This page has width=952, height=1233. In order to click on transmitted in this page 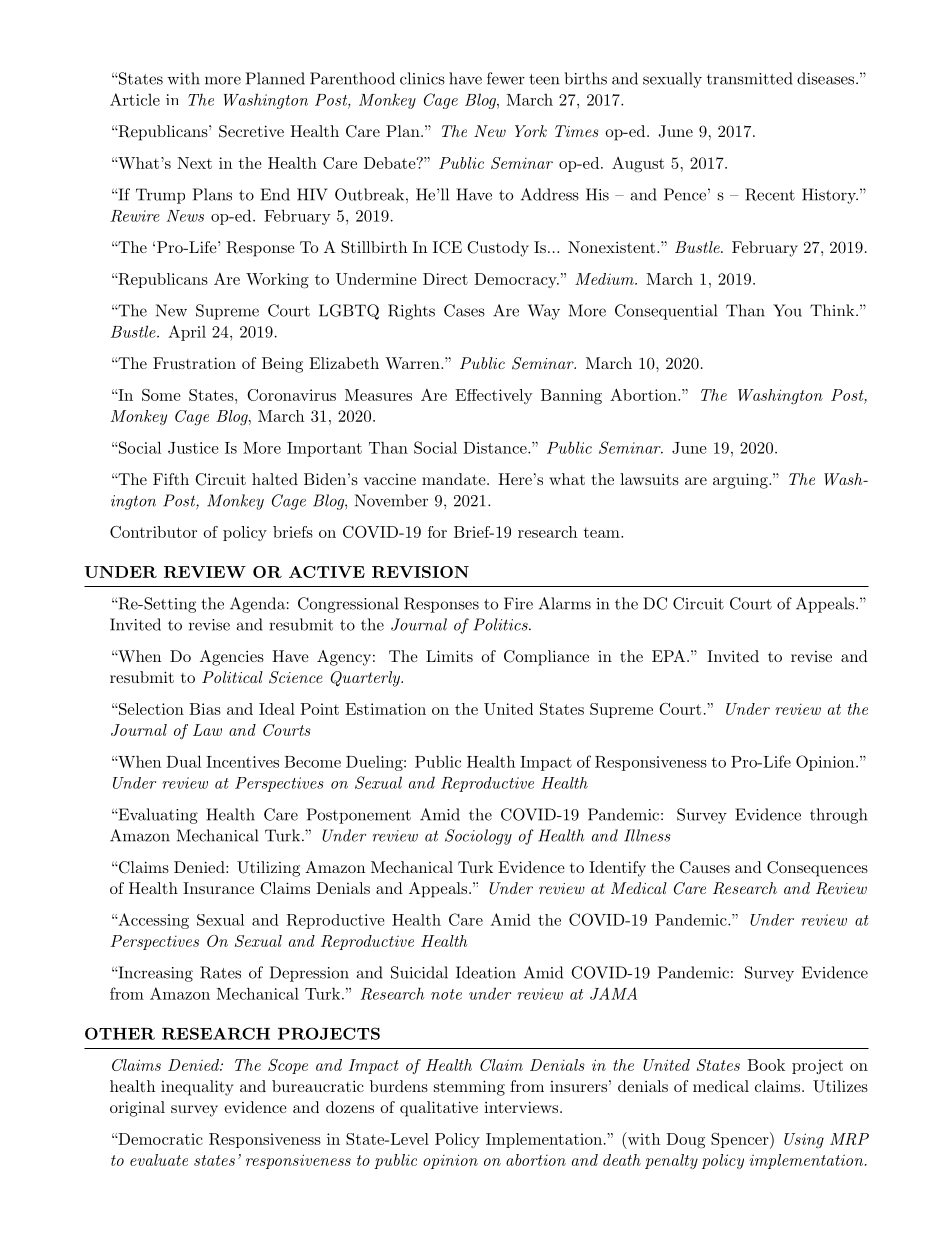, I will do `click(750, 78)`.
